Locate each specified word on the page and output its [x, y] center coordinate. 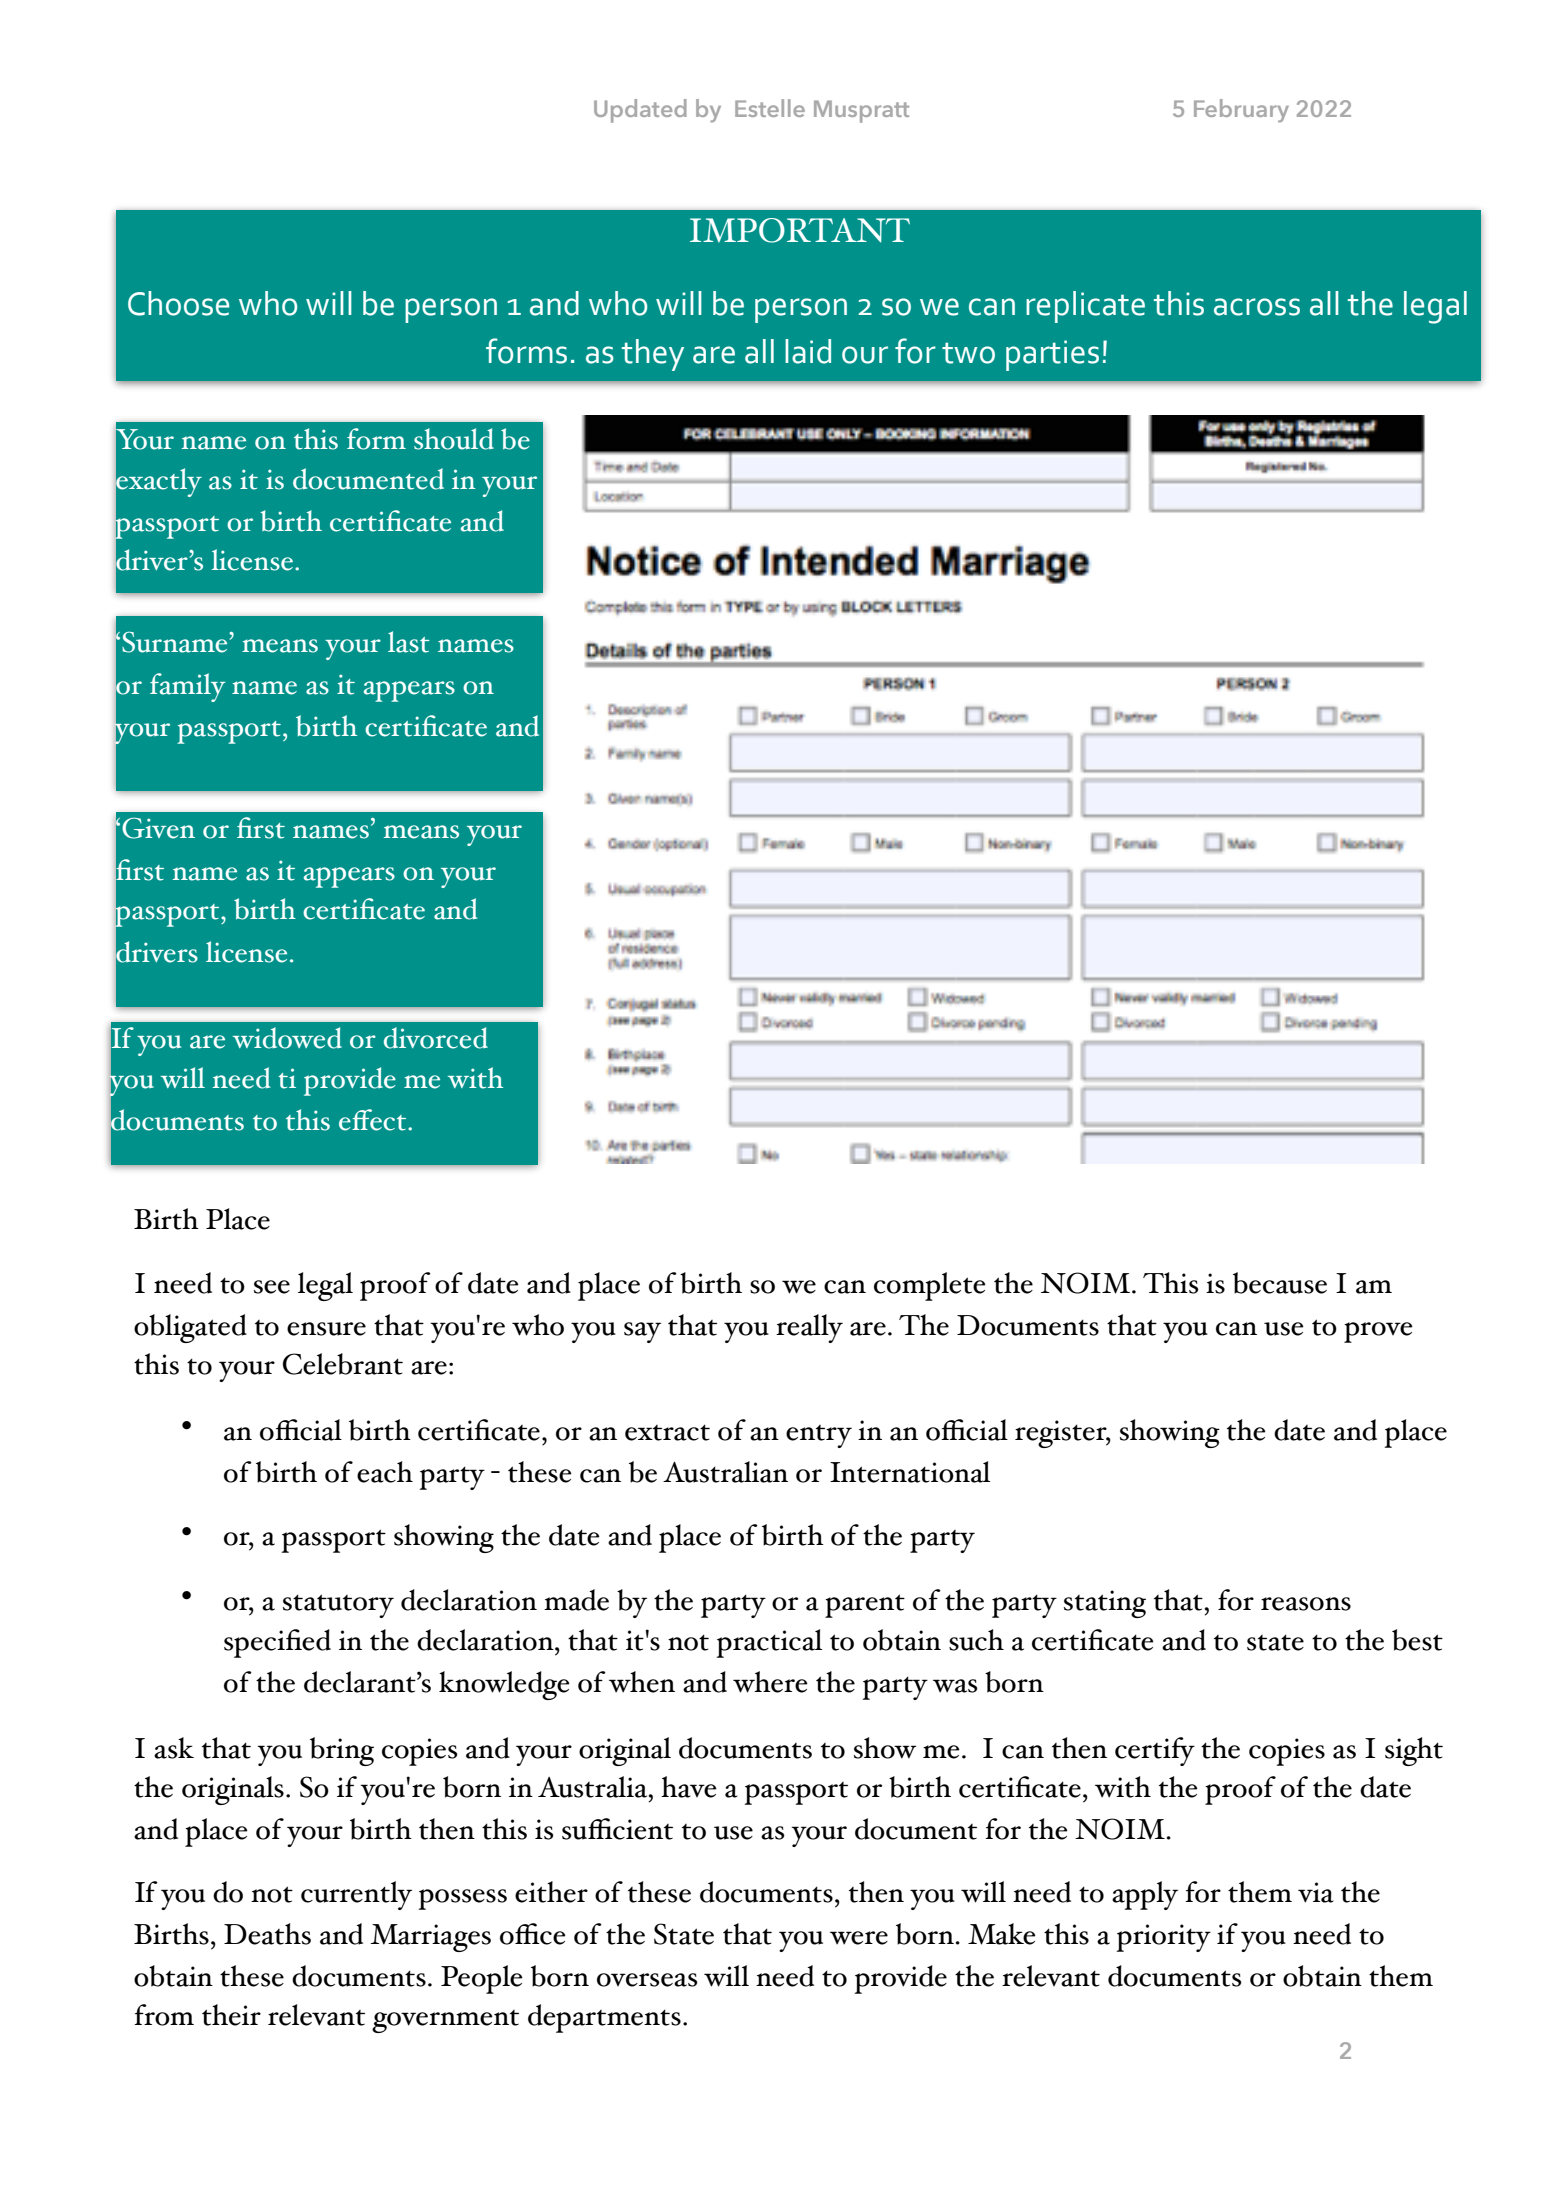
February [1241, 110]
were [859, 1938]
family [188, 687]
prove [1378, 1332]
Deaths [267, 1934]
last [409, 642]
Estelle [770, 108]
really [809, 1328]
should [454, 439]
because [1280, 1283]
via [1316, 1892]
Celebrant [343, 1364]
